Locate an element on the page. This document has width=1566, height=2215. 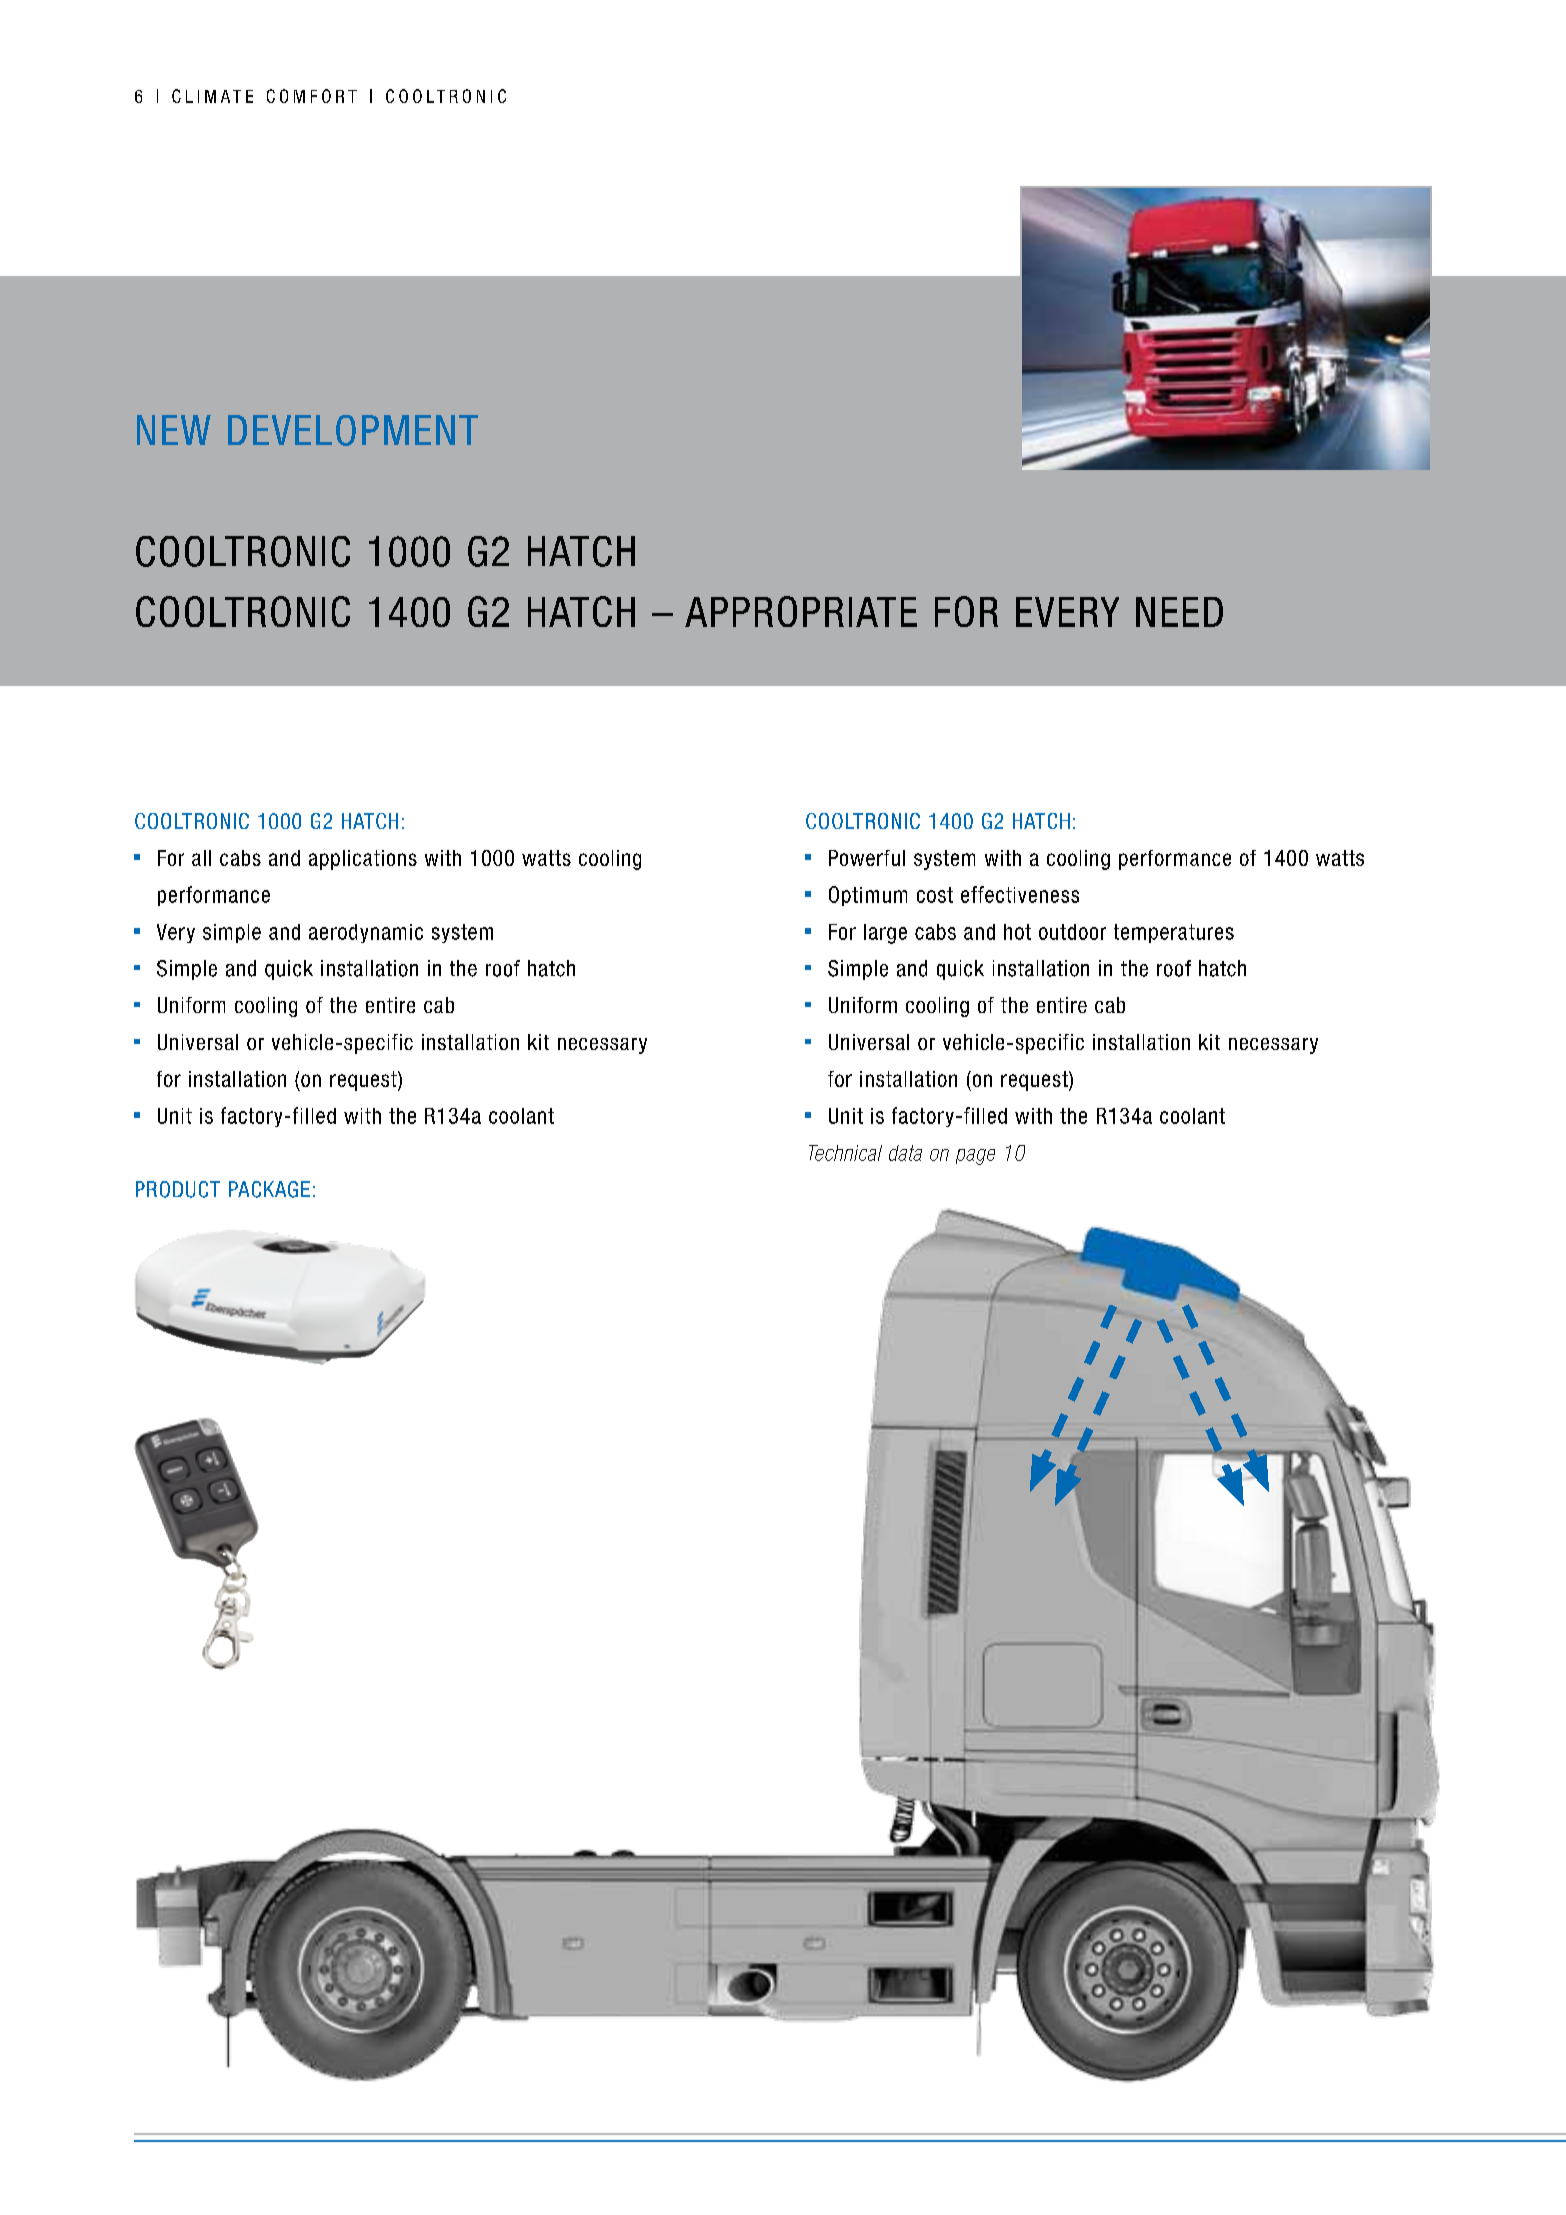
appropriate is located at coordinates (801, 611).
